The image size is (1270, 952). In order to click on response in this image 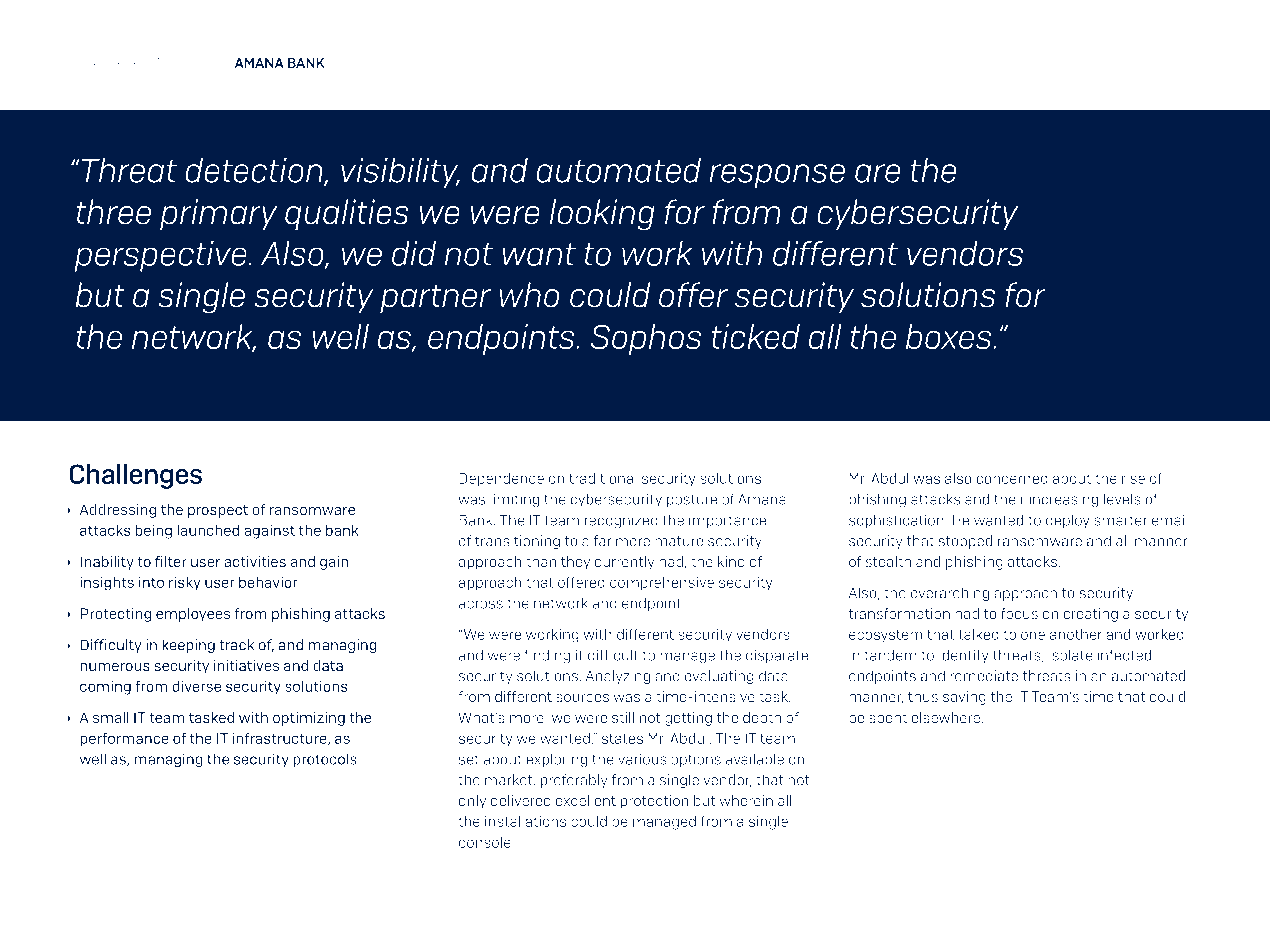, I will do `click(777, 176)`.
